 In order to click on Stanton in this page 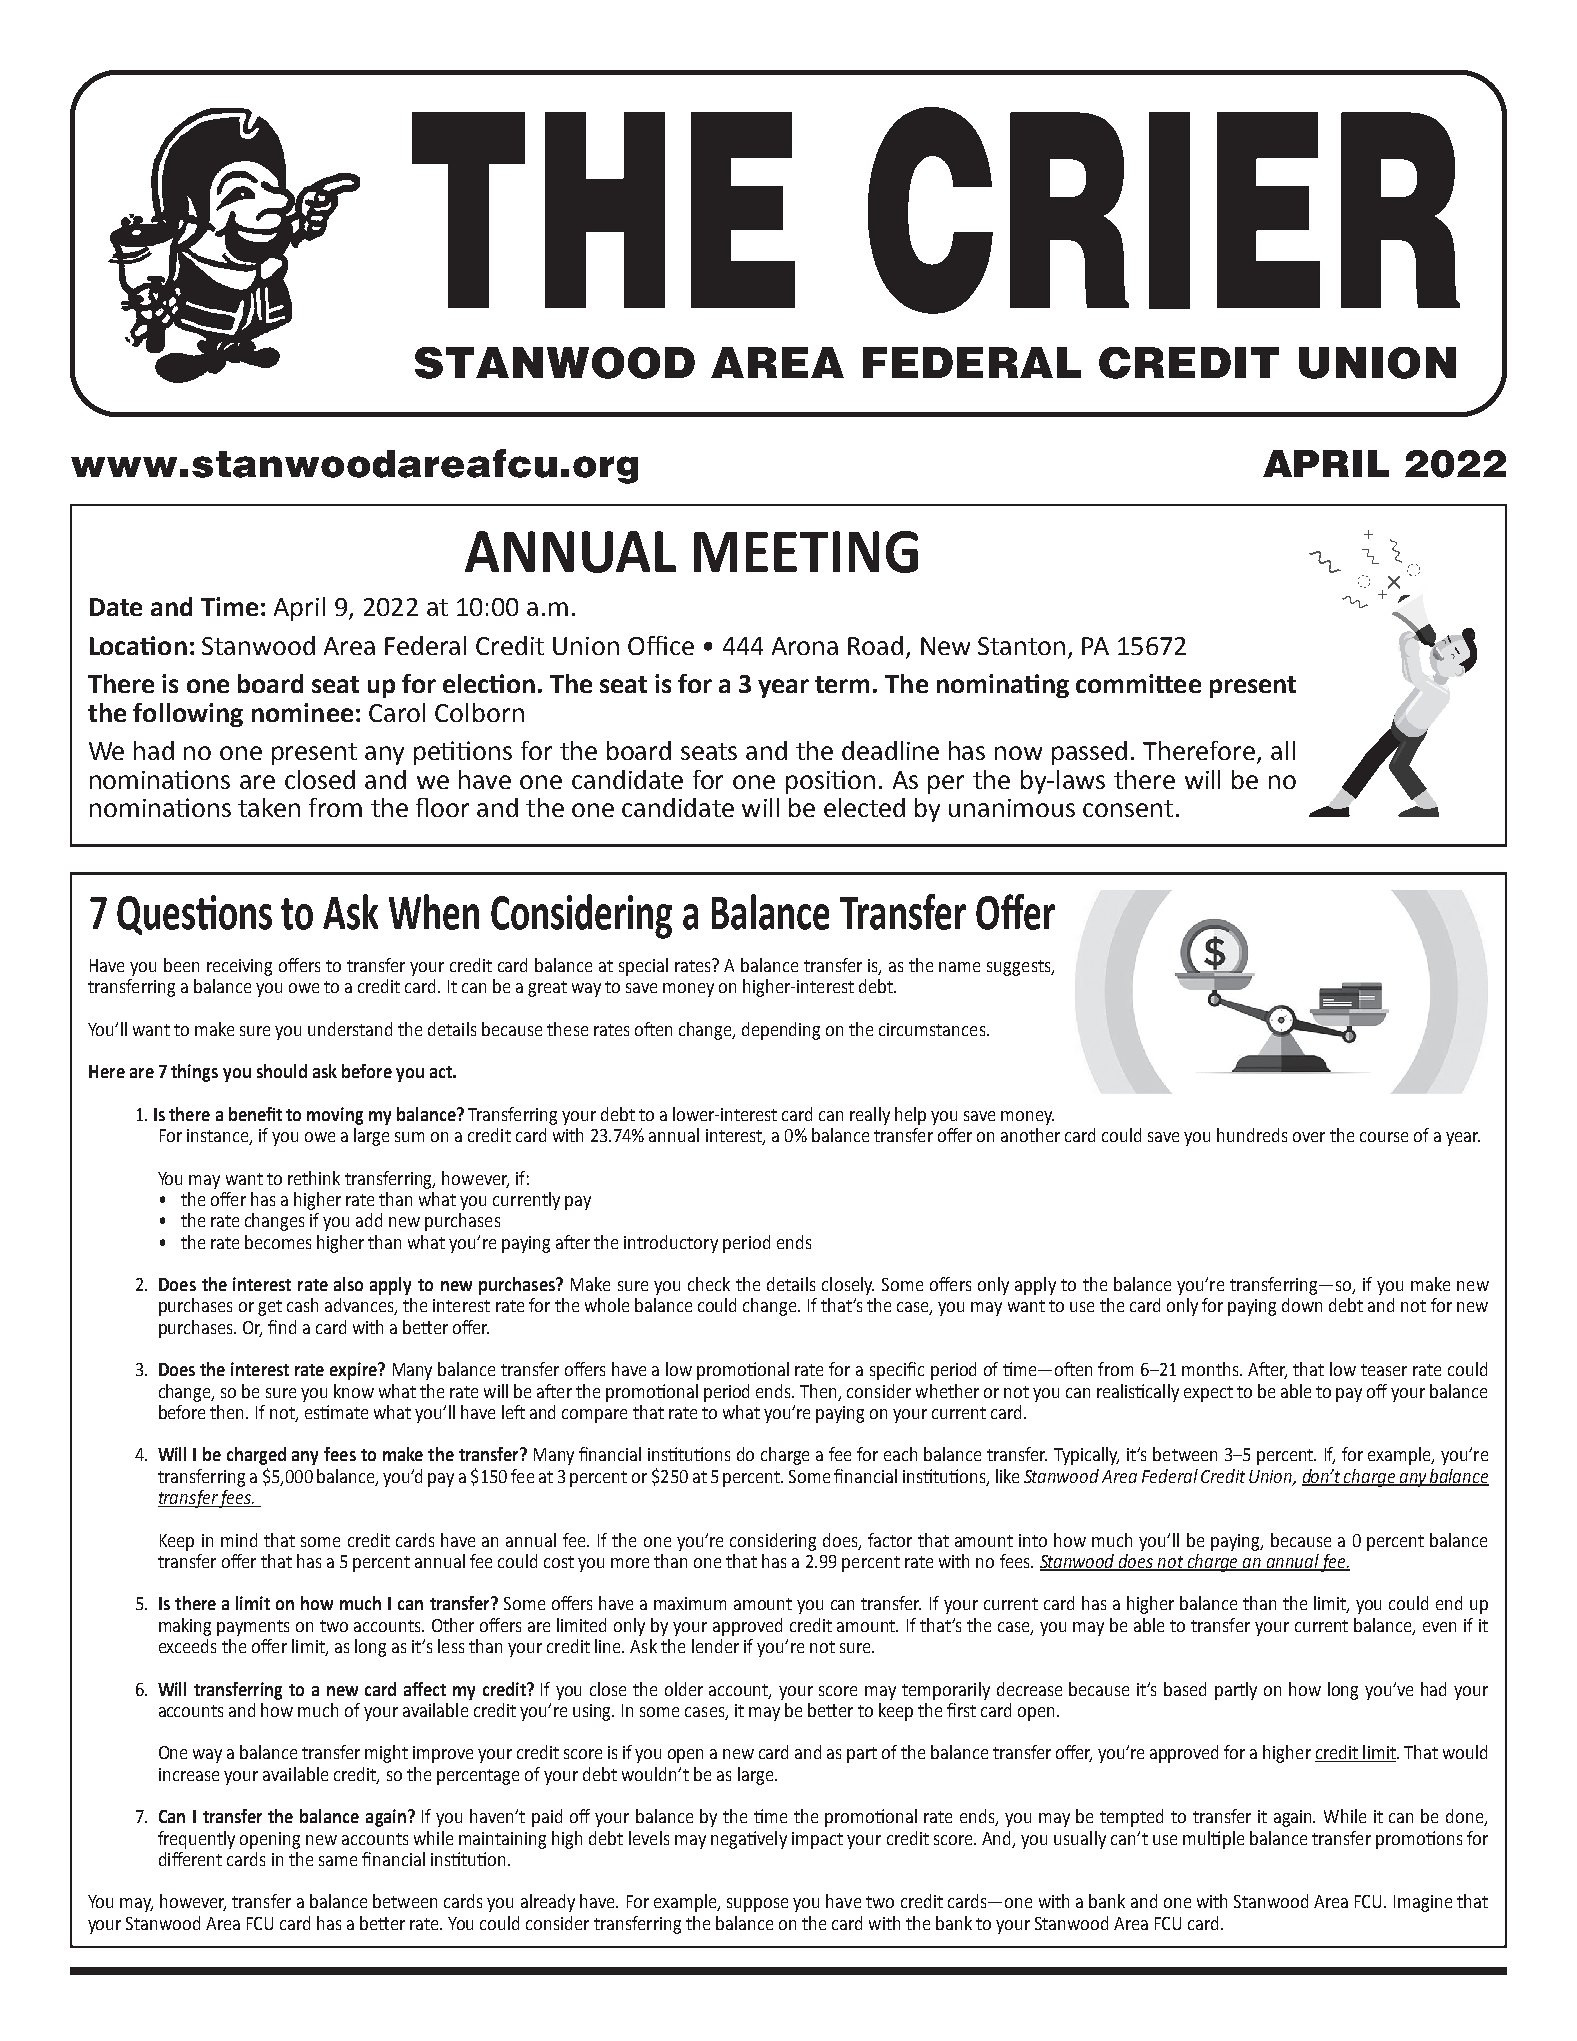, I will do `click(1021, 646)`.
